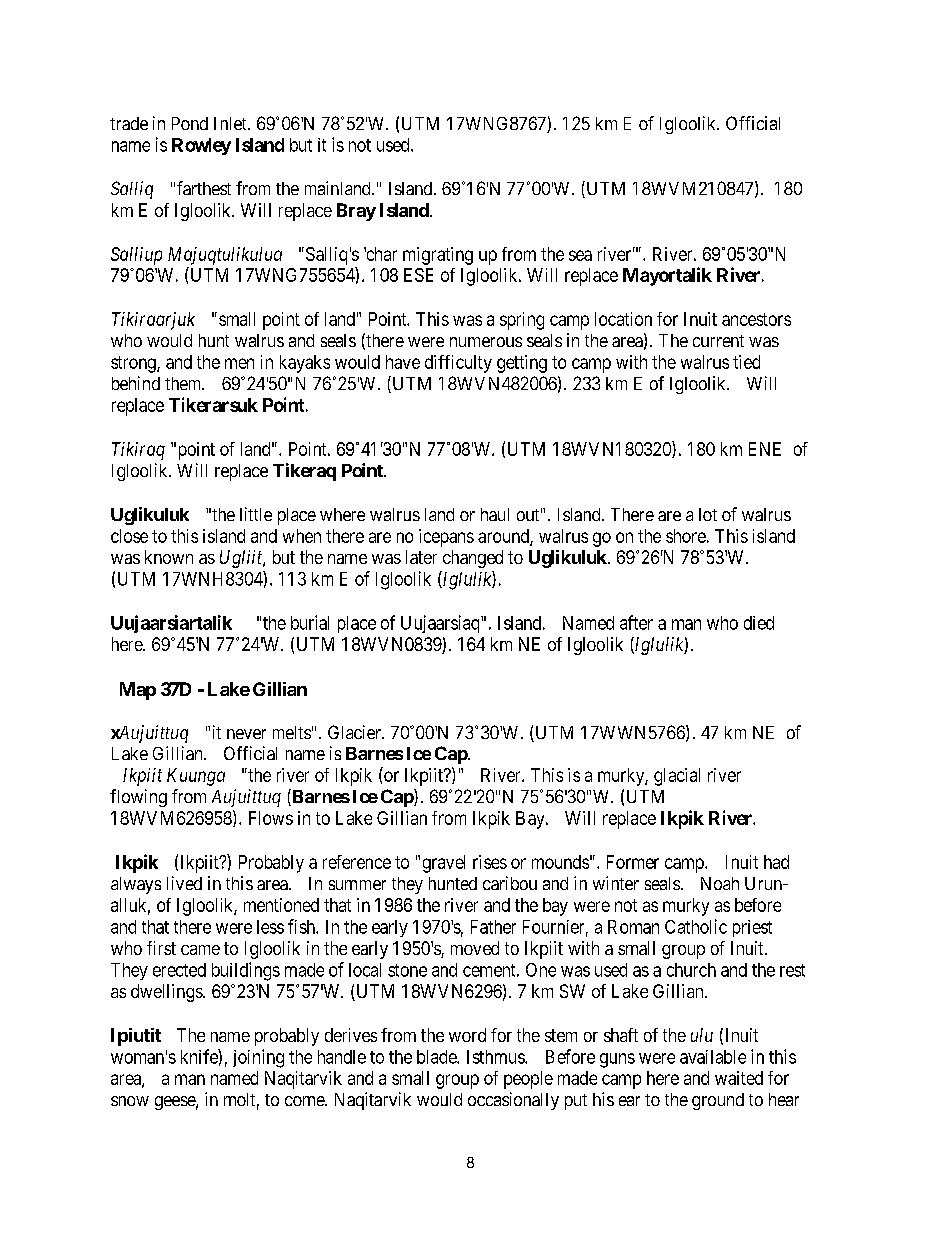 This screenshot has width=952, height=1233. I want to click on known, so click(169, 557).
